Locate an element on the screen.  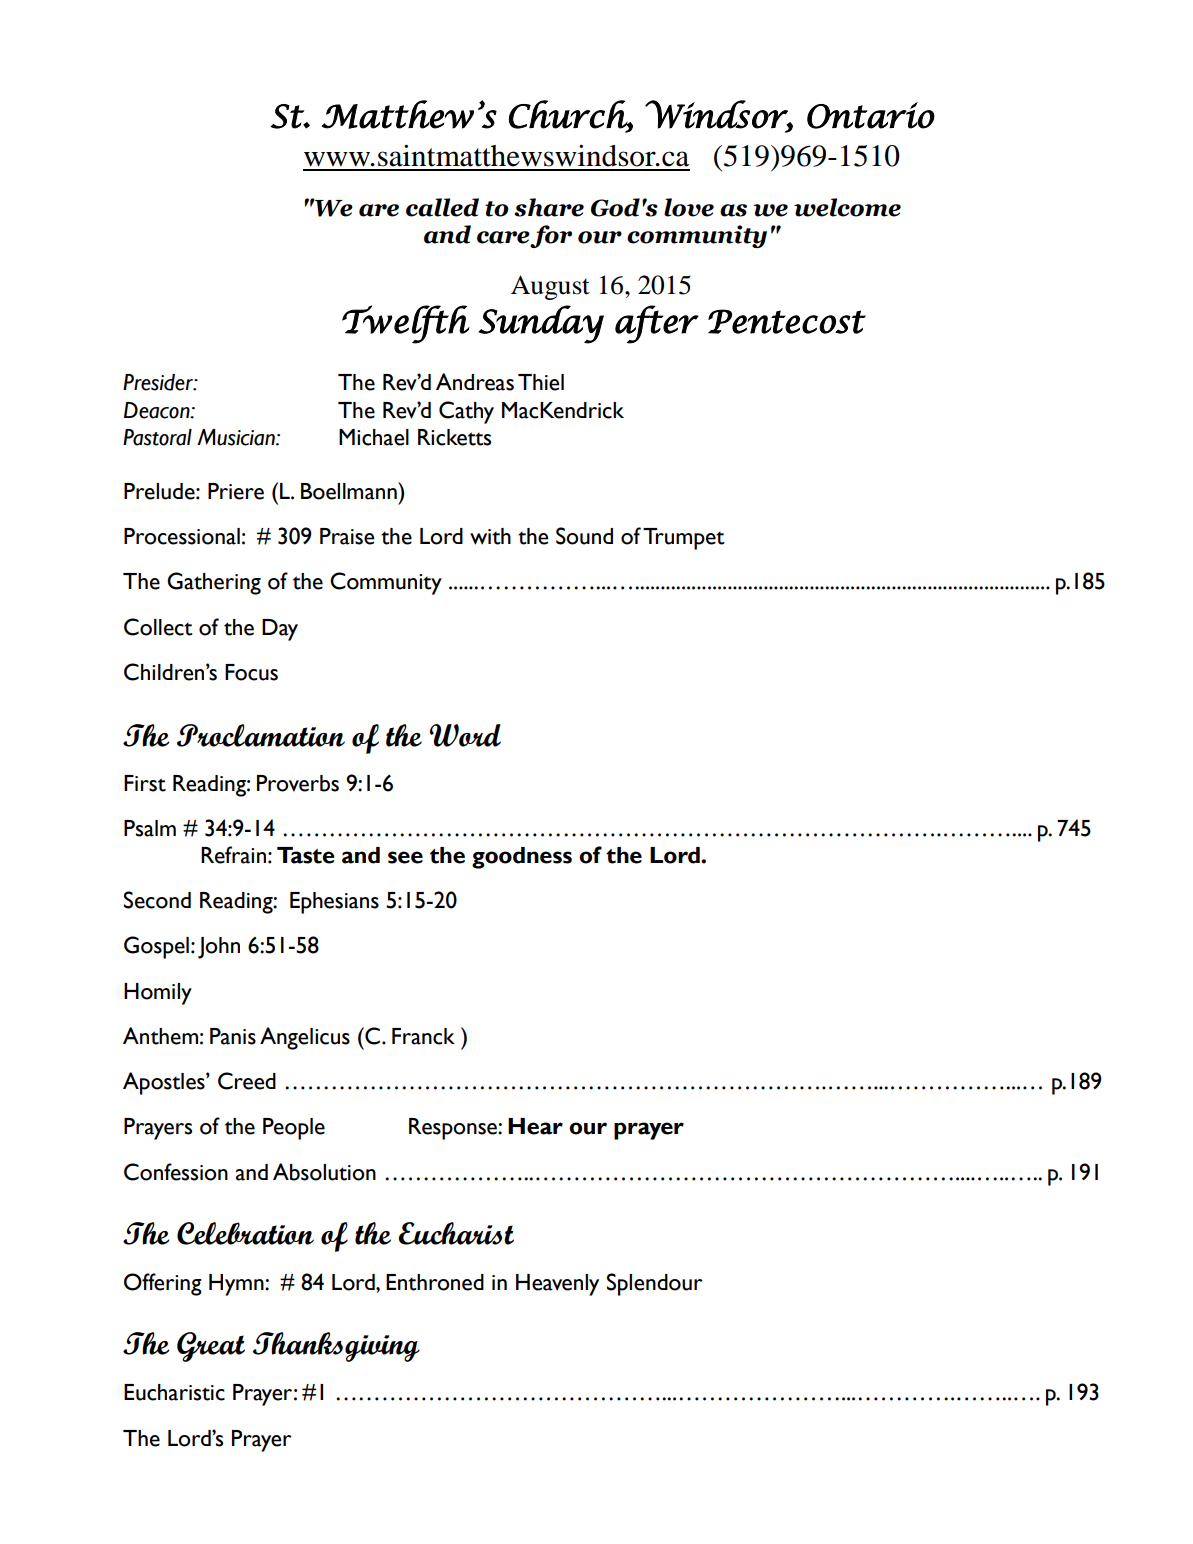
share is located at coordinates (549, 207).
